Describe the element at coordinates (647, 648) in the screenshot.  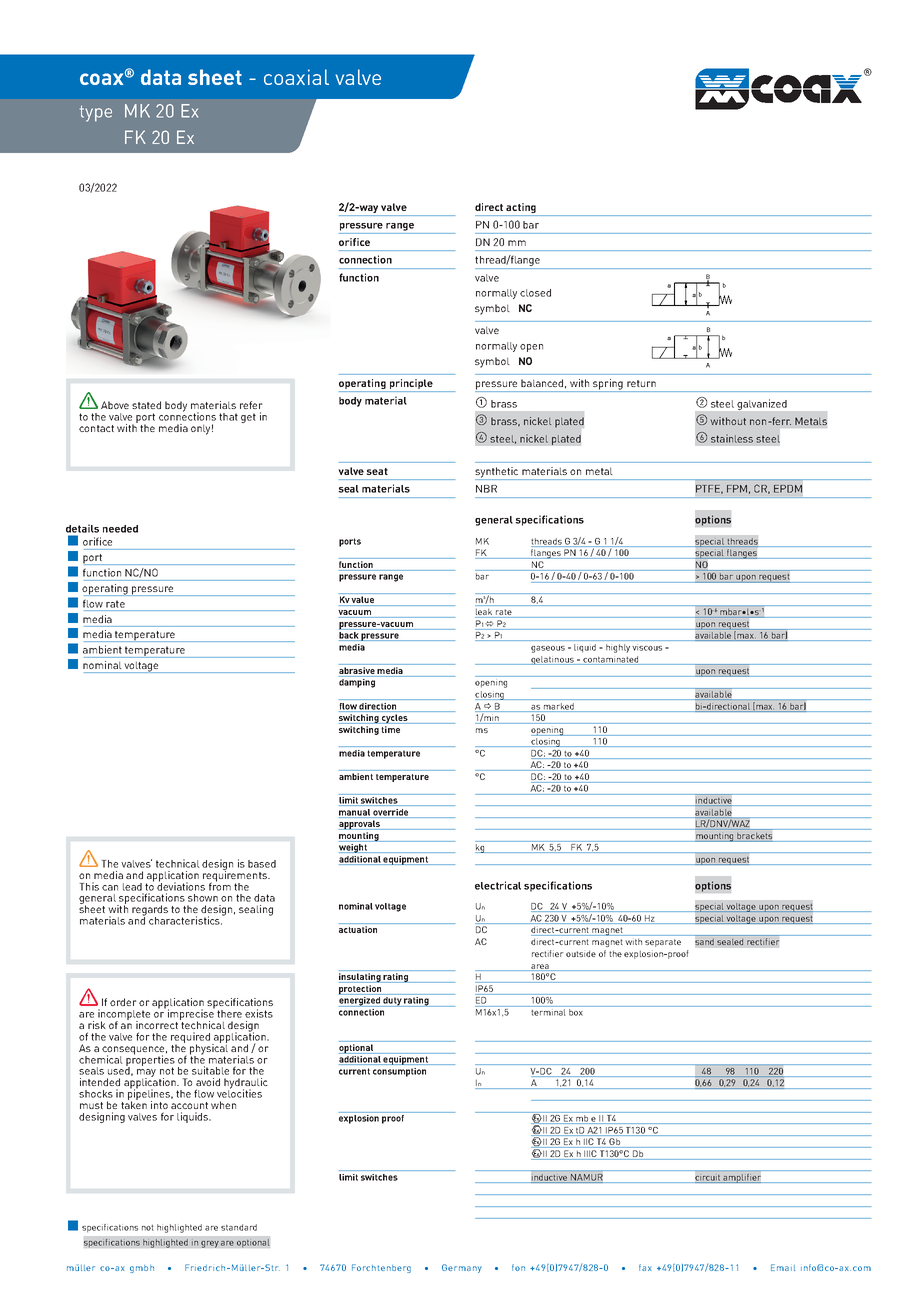
I see `viscous` at that location.
